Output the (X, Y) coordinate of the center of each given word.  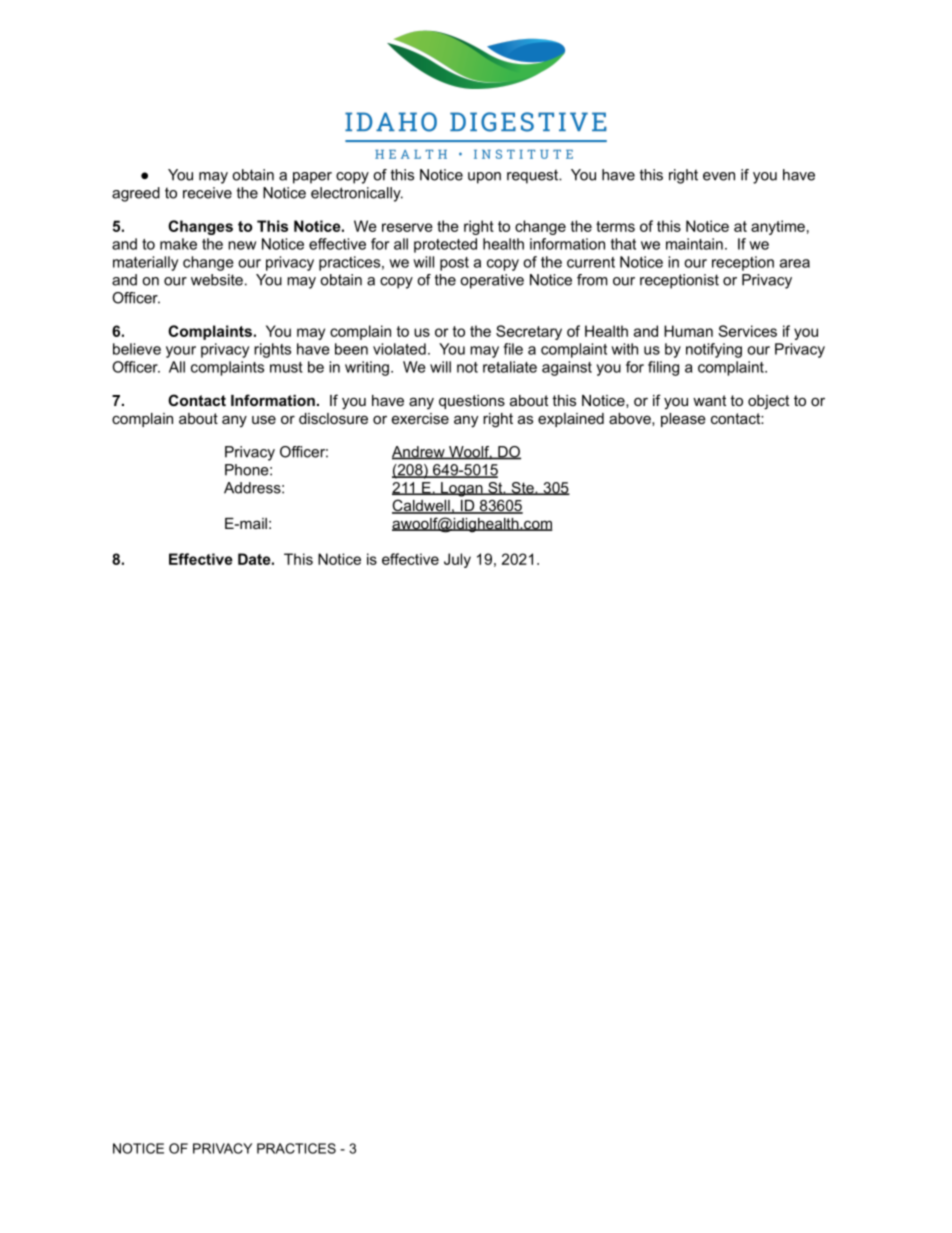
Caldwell (422, 506)
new (242, 245)
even (719, 176)
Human (688, 331)
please (683, 420)
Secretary (529, 332)
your (181, 352)
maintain (694, 244)
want (709, 400)
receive (207, 193)
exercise (420, 418)
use (264, 419)
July (457, 560)
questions (472, 402)
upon (484, 178)
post (454, 264)
